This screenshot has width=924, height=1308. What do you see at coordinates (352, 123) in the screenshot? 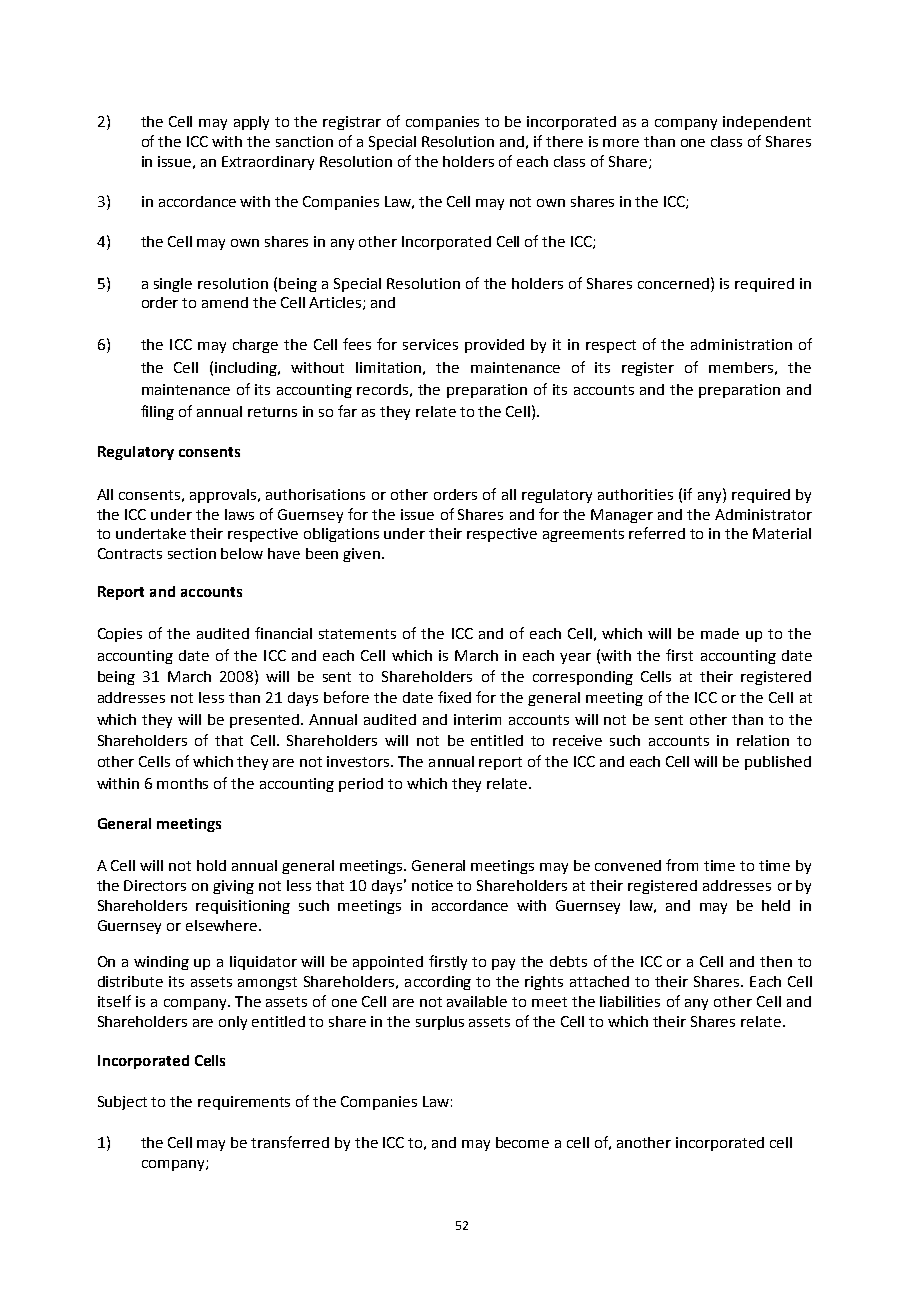
I see `registrar` at bounding box center [352, 123].
